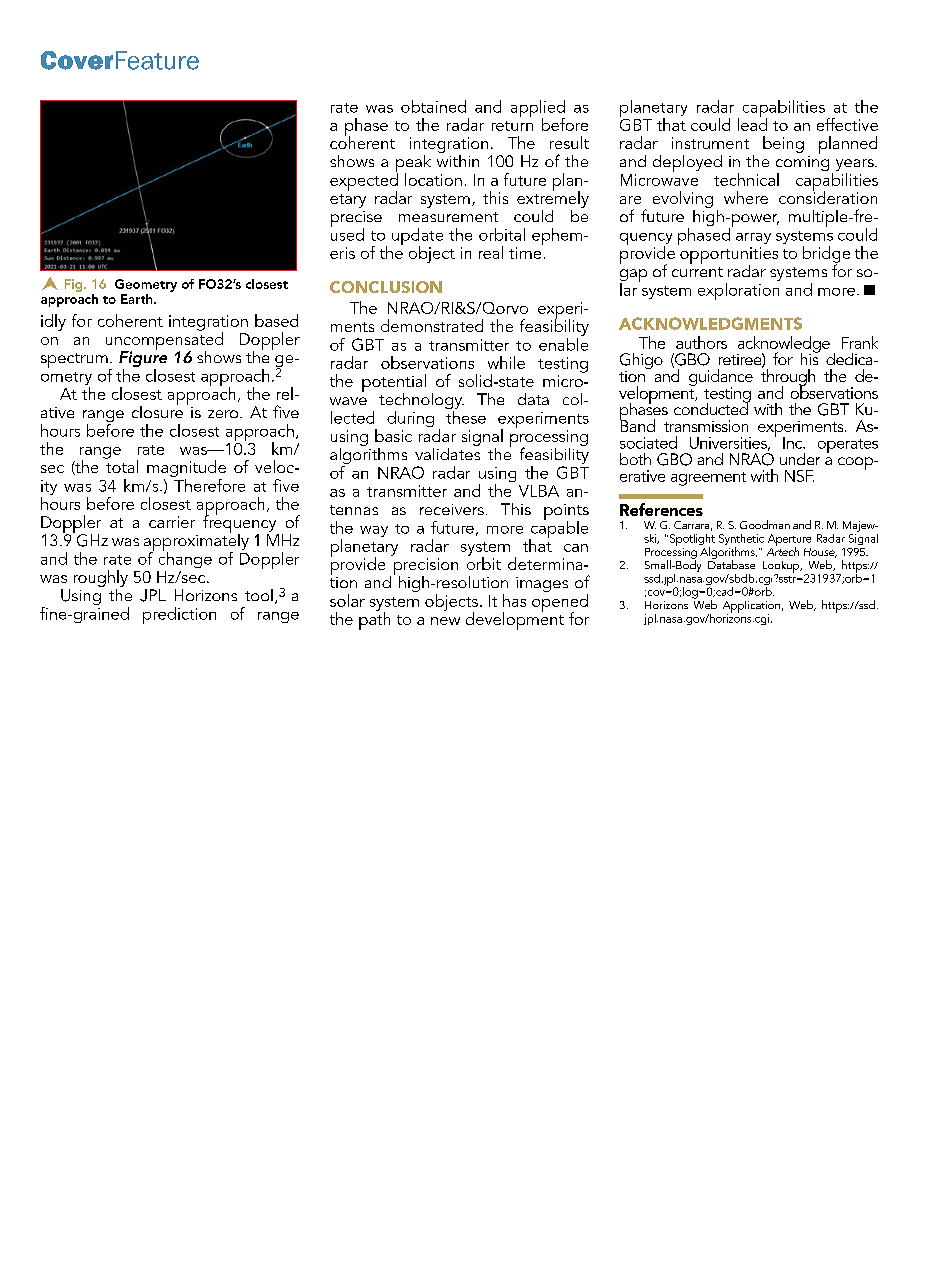 This screenshot has width=936, height=1288. I want to click on while, so click(506, 362).
